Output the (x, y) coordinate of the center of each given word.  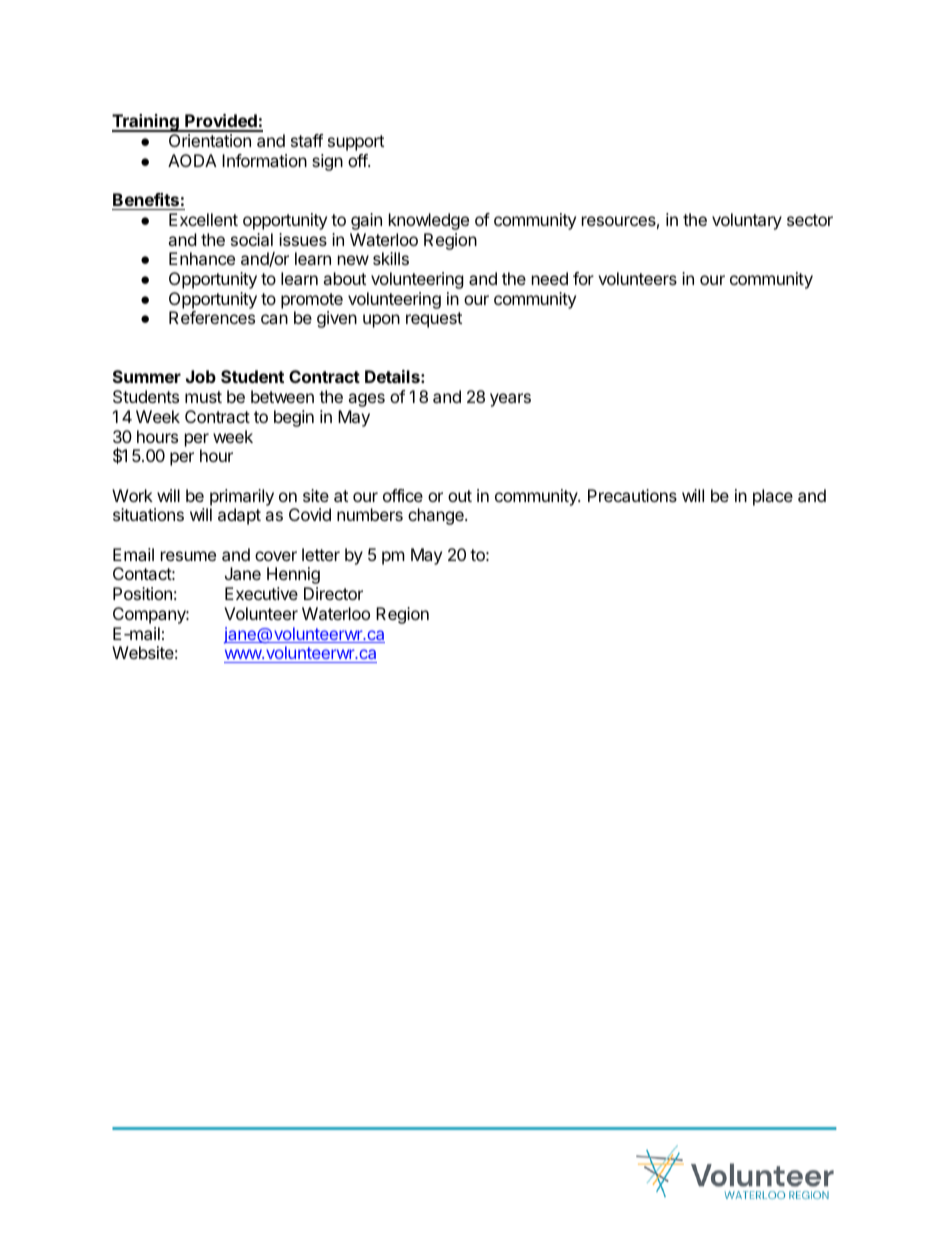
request (434, 320)
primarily (242, 497)
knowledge (429, 221)
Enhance (202, 258)
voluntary (747, 221)
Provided (221, 122)
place (773, 497)
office (403, 495)
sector (810, 220)
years (510, 400)
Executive (261, 593)
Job (201, 376)
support (356, 143)
